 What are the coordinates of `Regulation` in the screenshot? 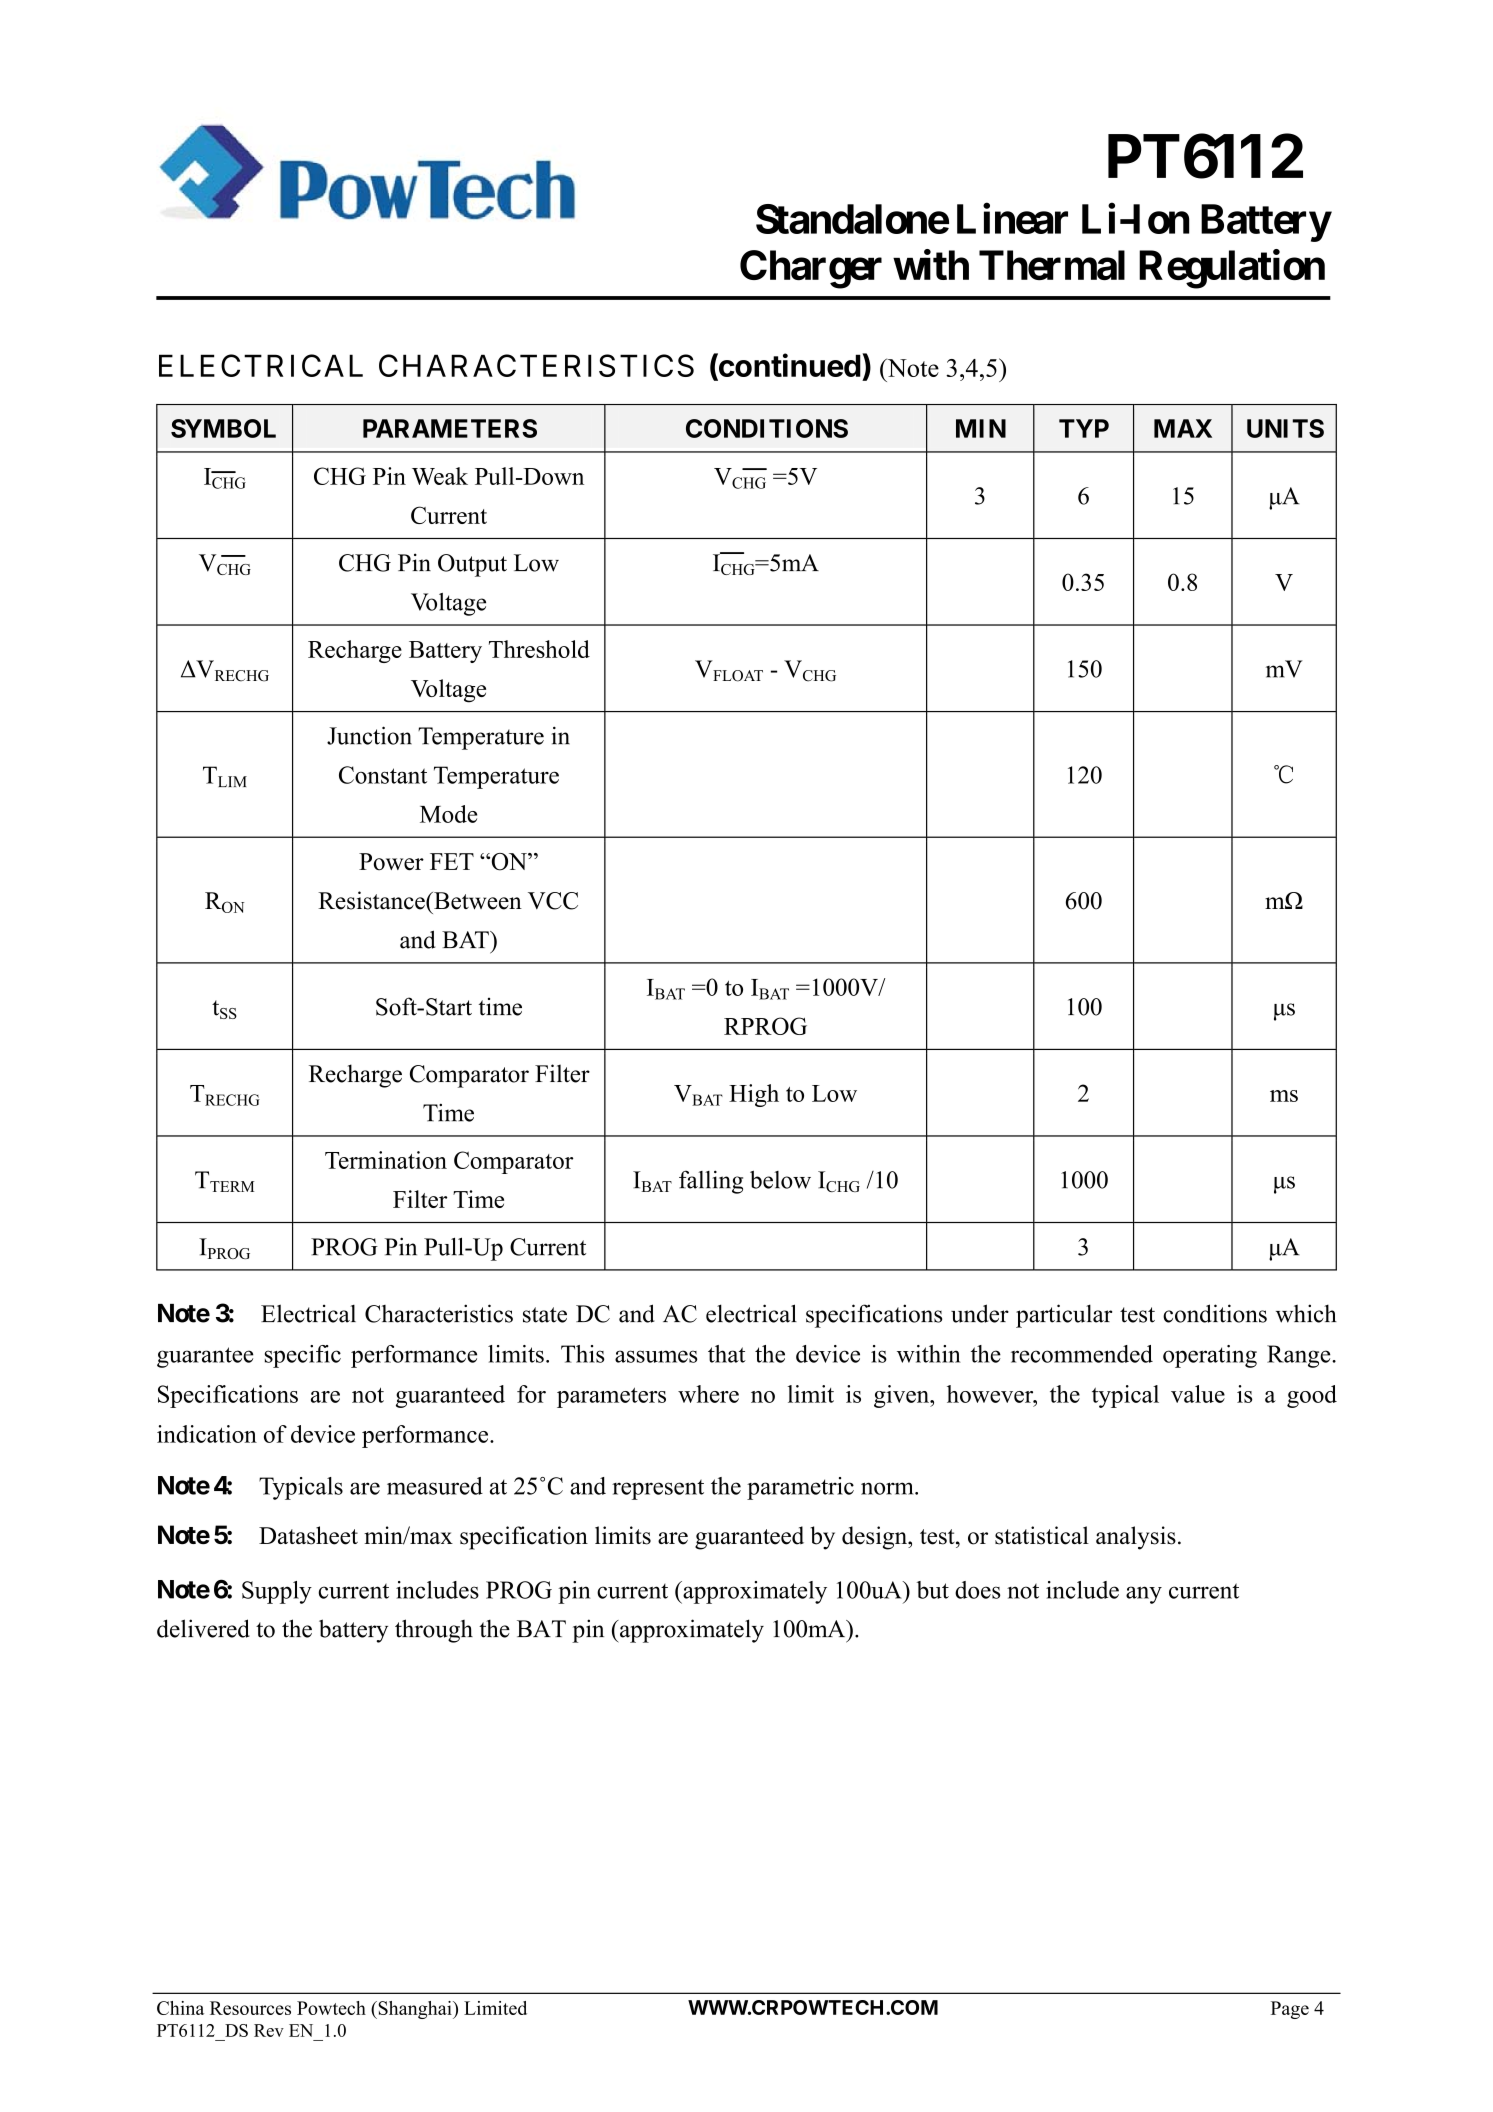 It's located at (1232, 269).
